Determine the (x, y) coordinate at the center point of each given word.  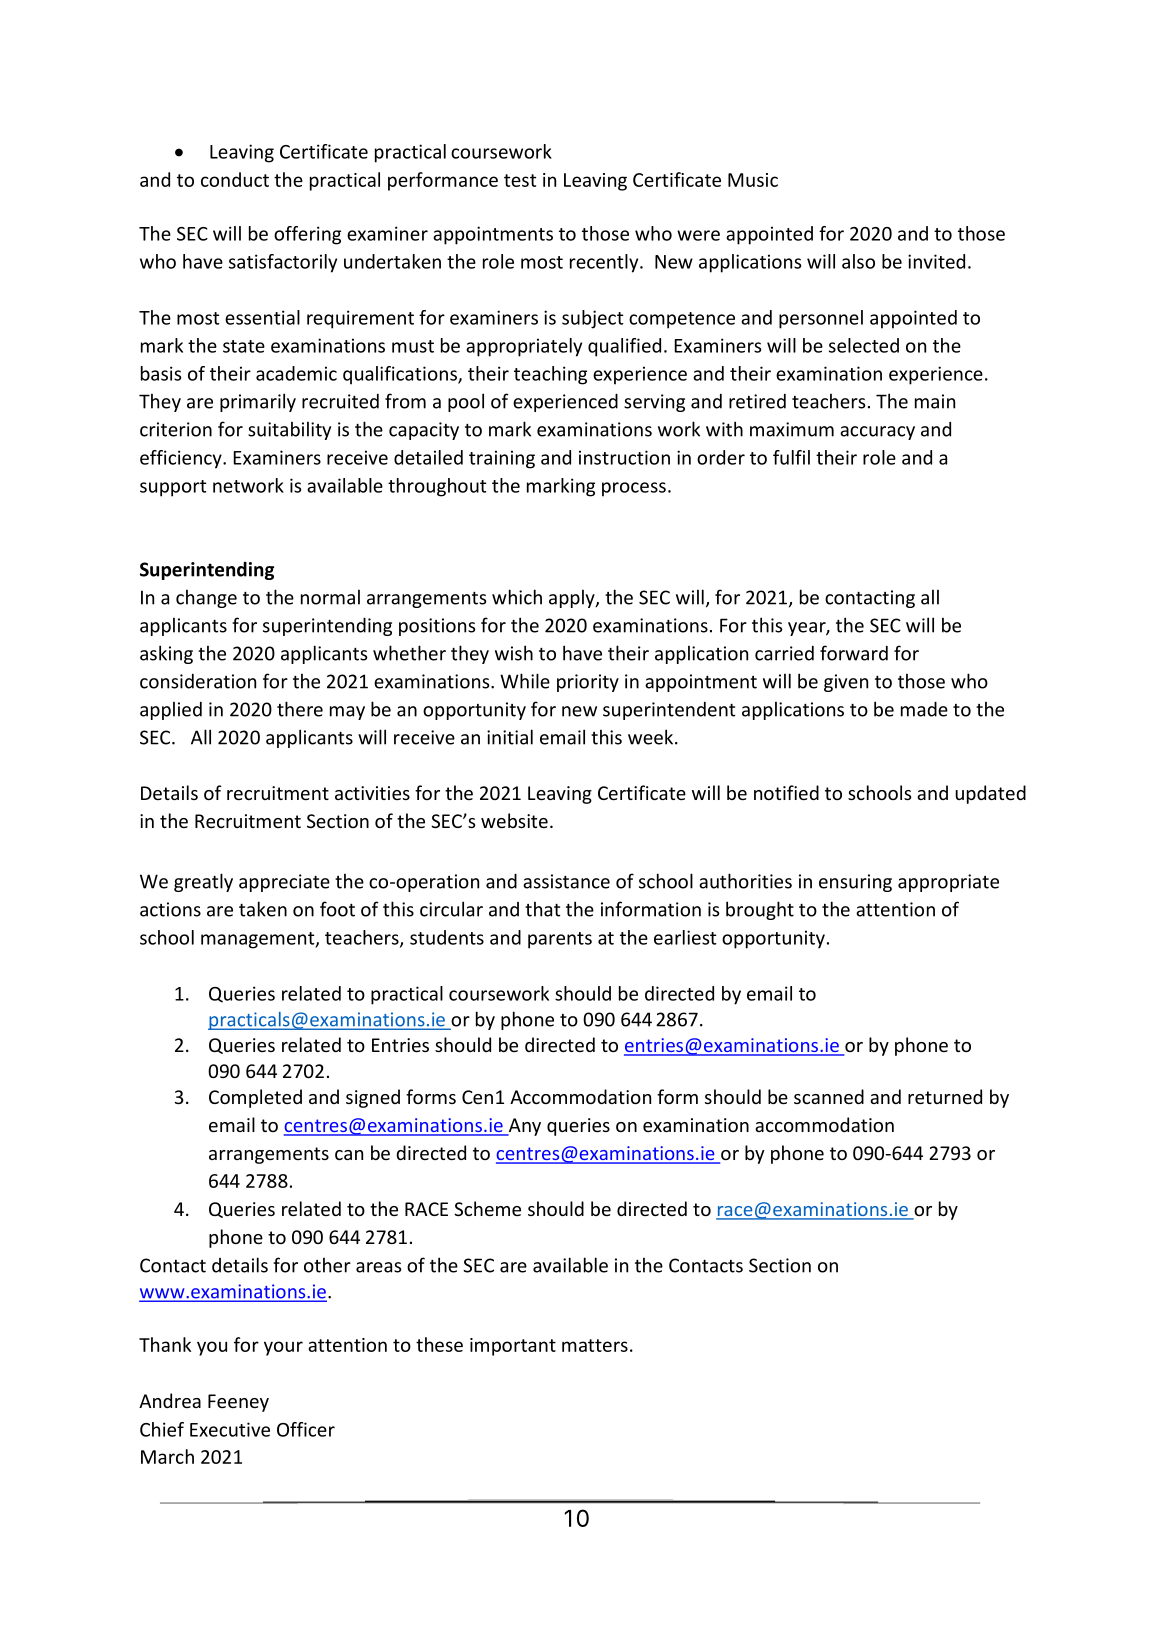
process (634, 489)
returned (945, 1096)
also (858, 261)
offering (307, 235)
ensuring (855, 883)
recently (605, 263)
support (173, 488)
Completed (255, 1098)
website (514, 820)
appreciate (284, 883)
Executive (230, 1429)
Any (523, 1127)
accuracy (877, 433)
